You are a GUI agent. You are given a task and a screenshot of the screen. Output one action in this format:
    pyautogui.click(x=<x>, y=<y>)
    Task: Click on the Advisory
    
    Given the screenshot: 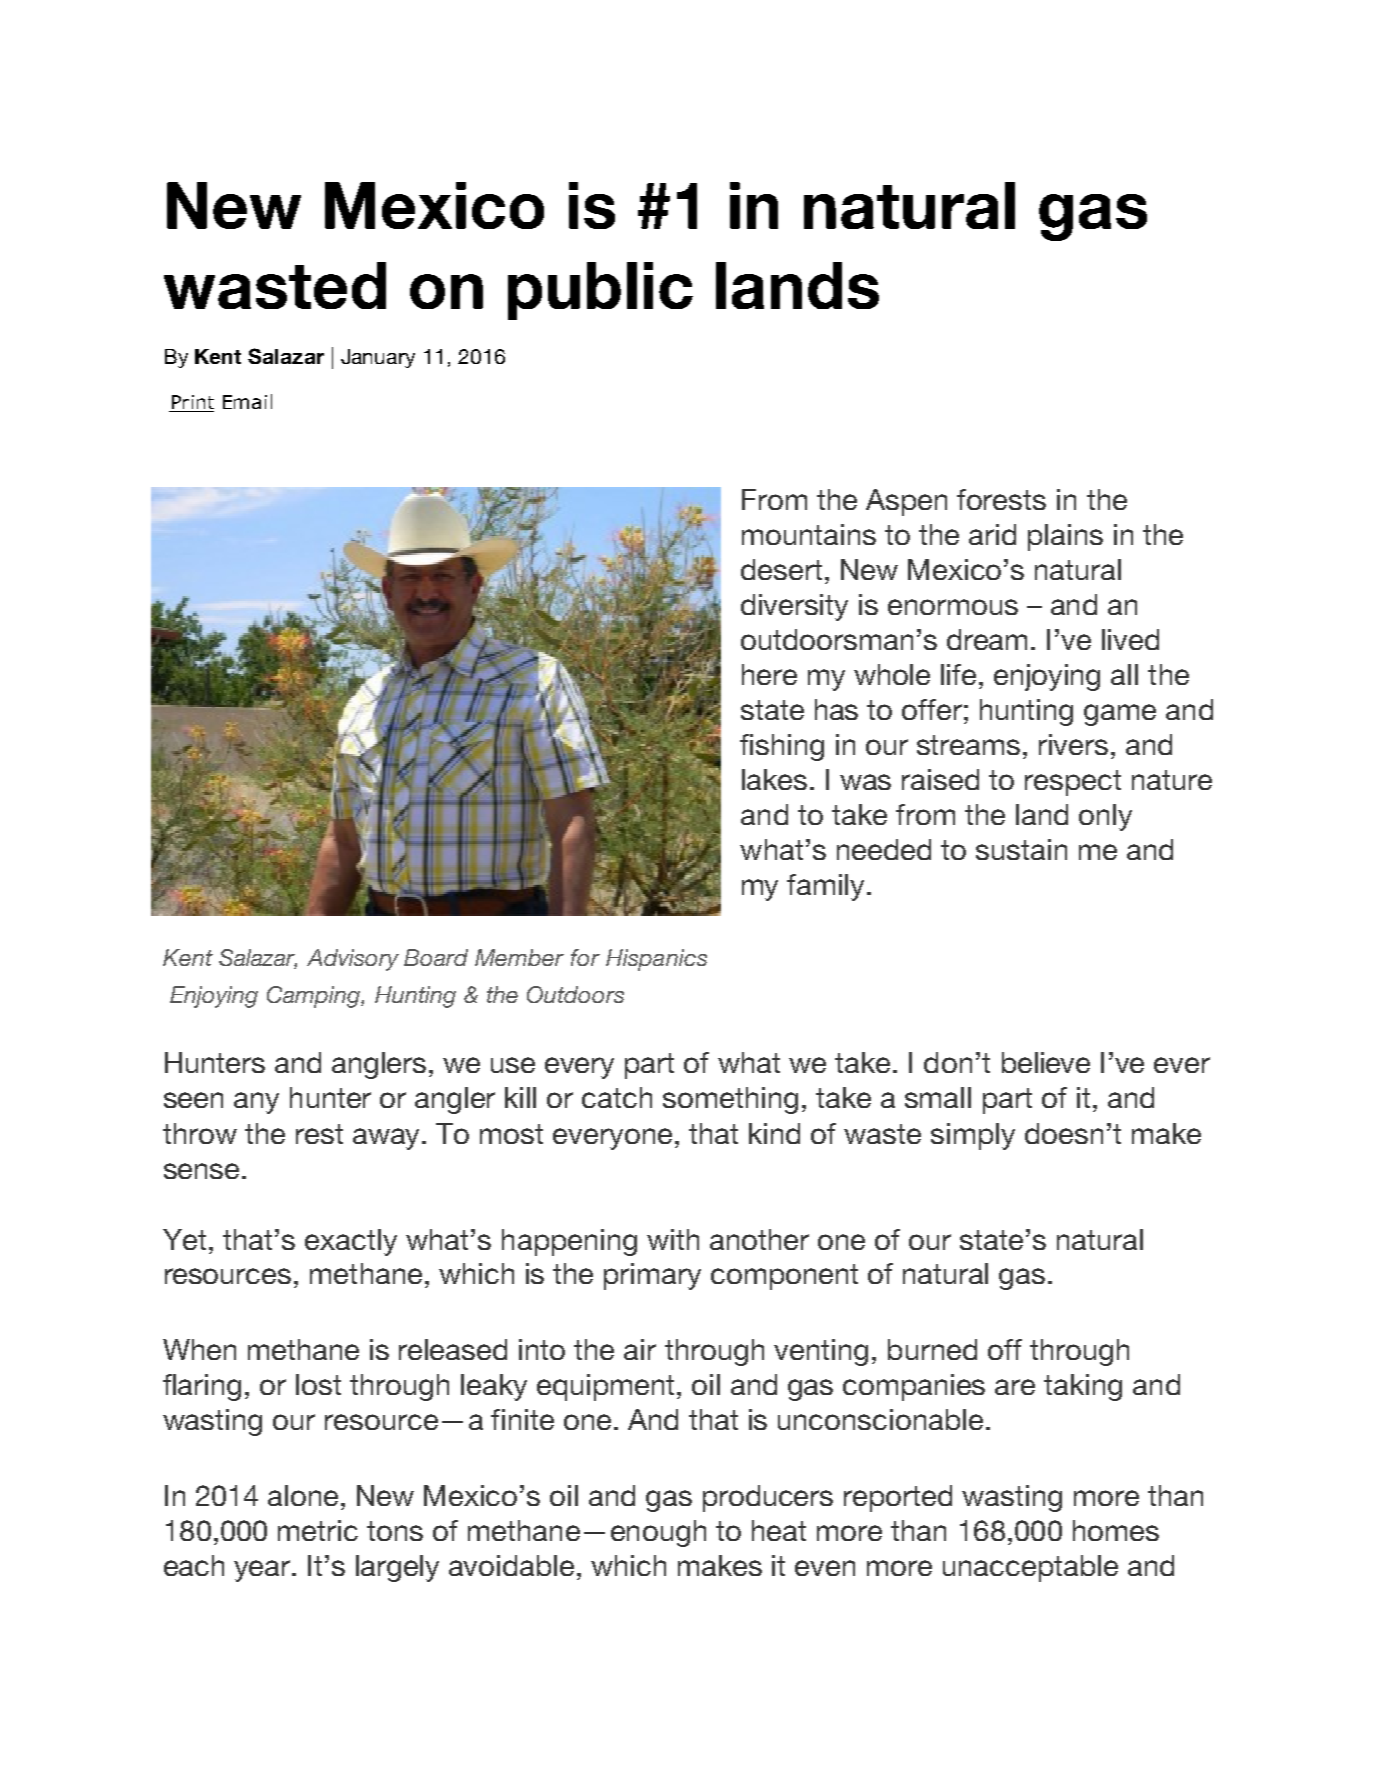 What is the action you would take?
    pyautogui.click(x=353, y=960)
